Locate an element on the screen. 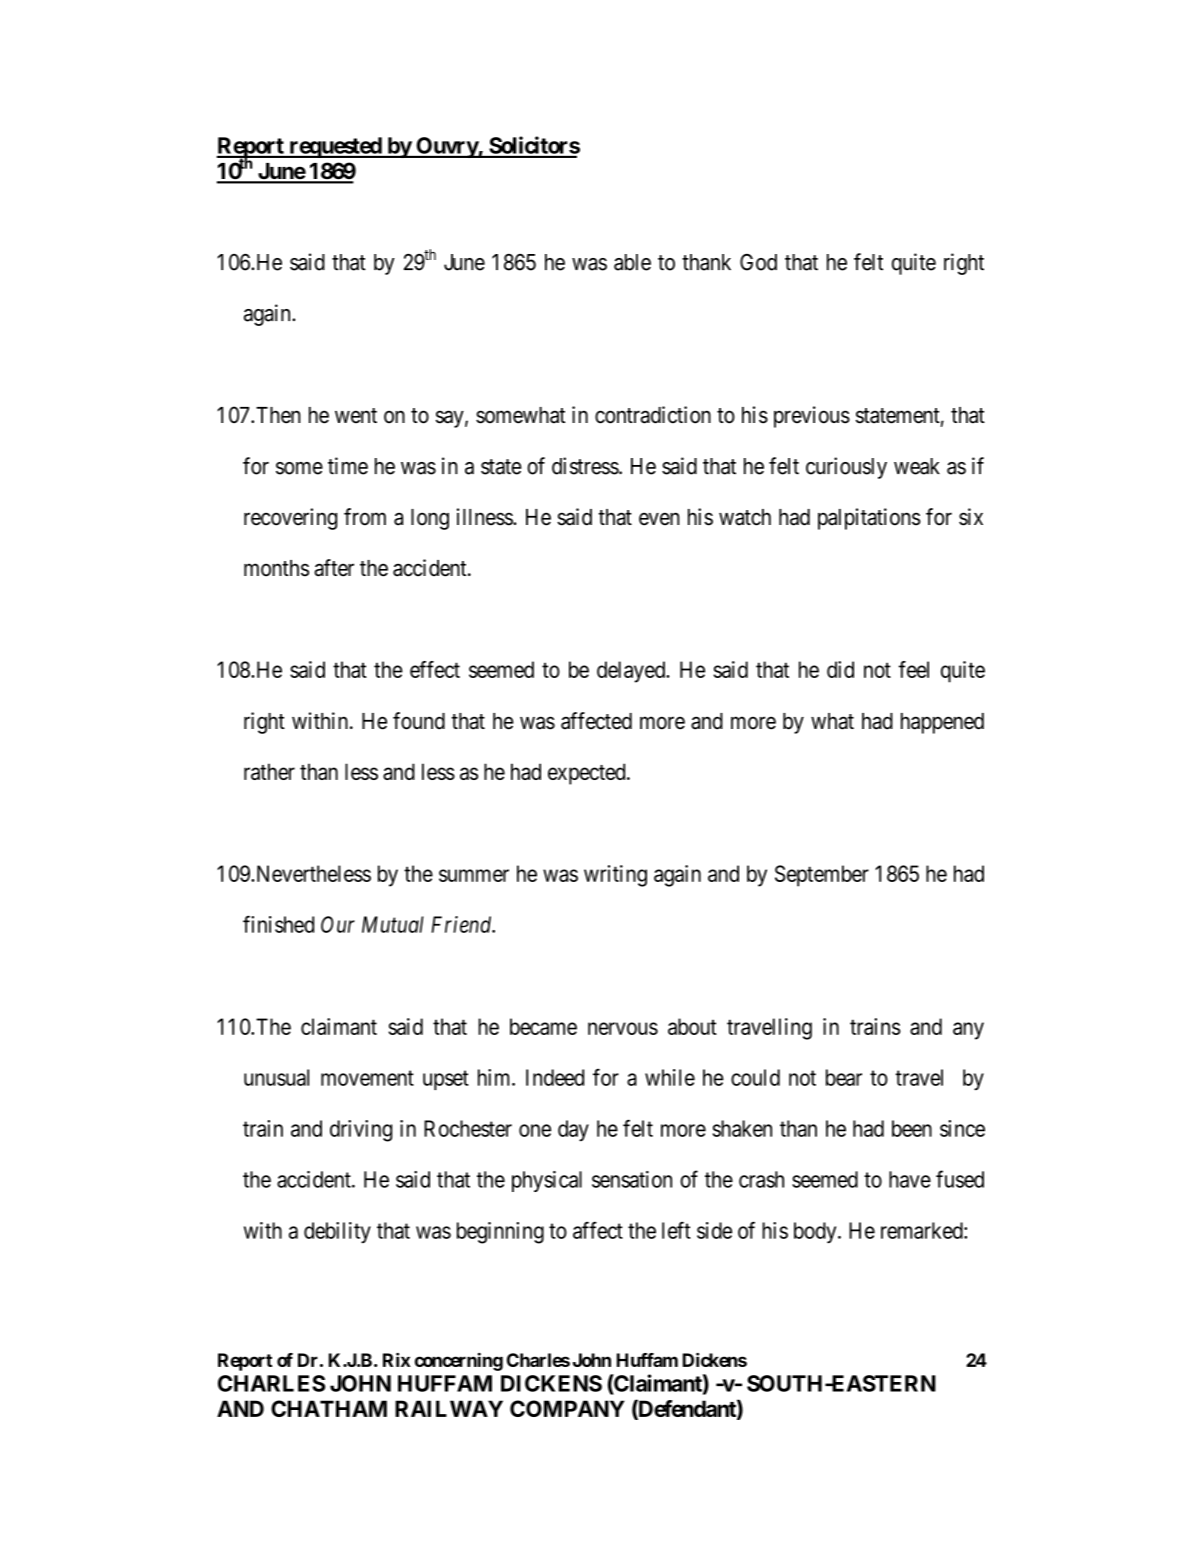  rather is located at coordinates (269, 771).
